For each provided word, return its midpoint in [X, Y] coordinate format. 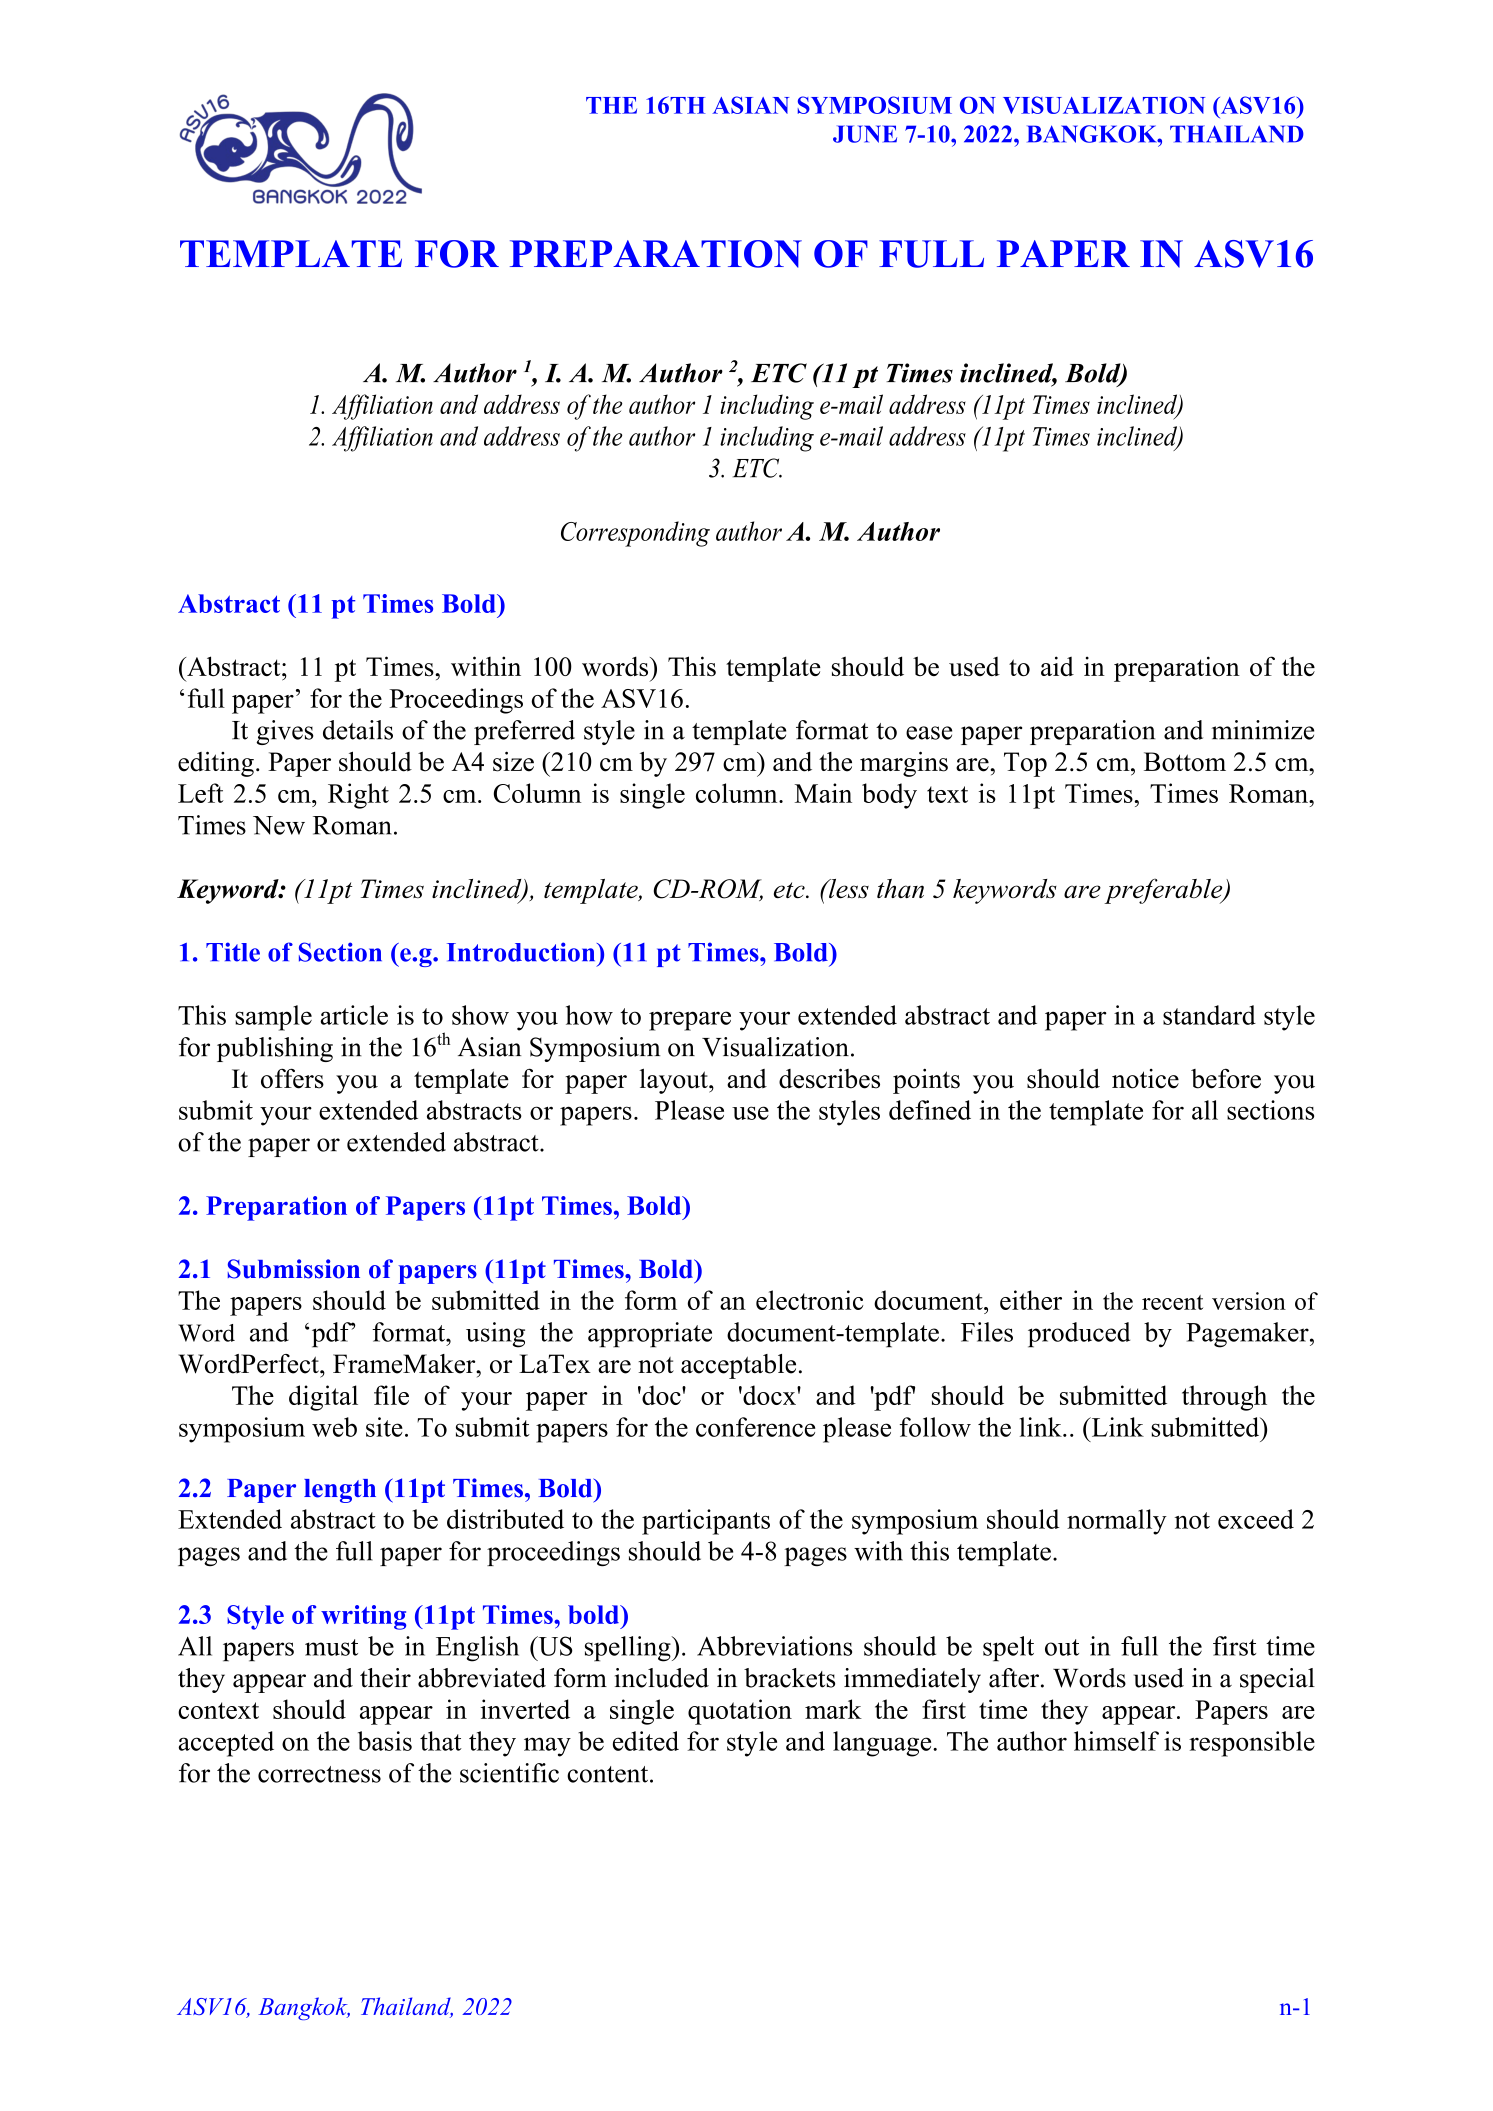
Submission [294, 1269]
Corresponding [635, 534]
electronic [809, 1300]
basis [385, 1741]
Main [823, 793]
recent [1172, 1302]
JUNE [865, 134]
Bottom [1185, 762]
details [358, 730]
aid [1057, 666]
